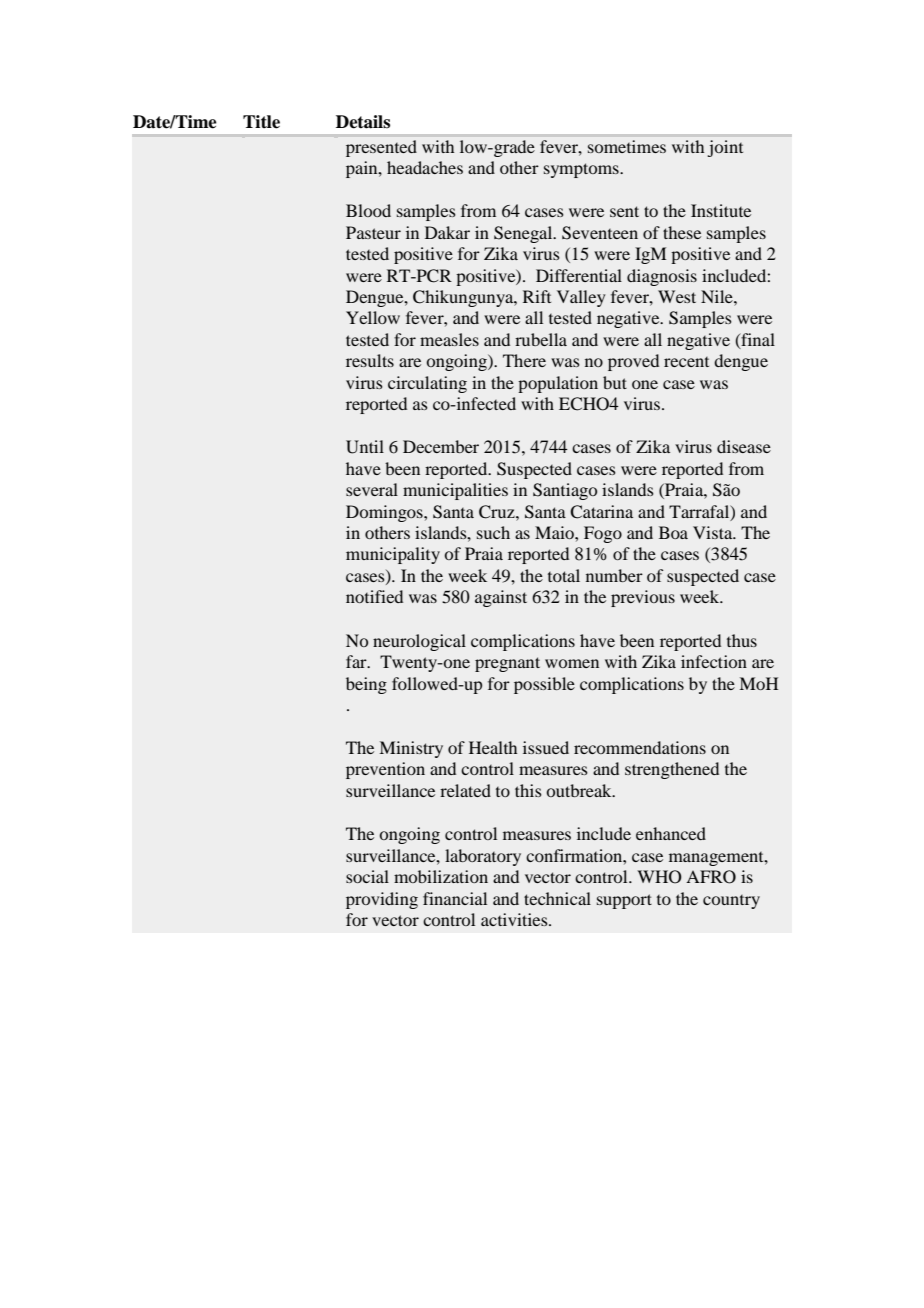  I want to click on infection, so click(714, 661).
